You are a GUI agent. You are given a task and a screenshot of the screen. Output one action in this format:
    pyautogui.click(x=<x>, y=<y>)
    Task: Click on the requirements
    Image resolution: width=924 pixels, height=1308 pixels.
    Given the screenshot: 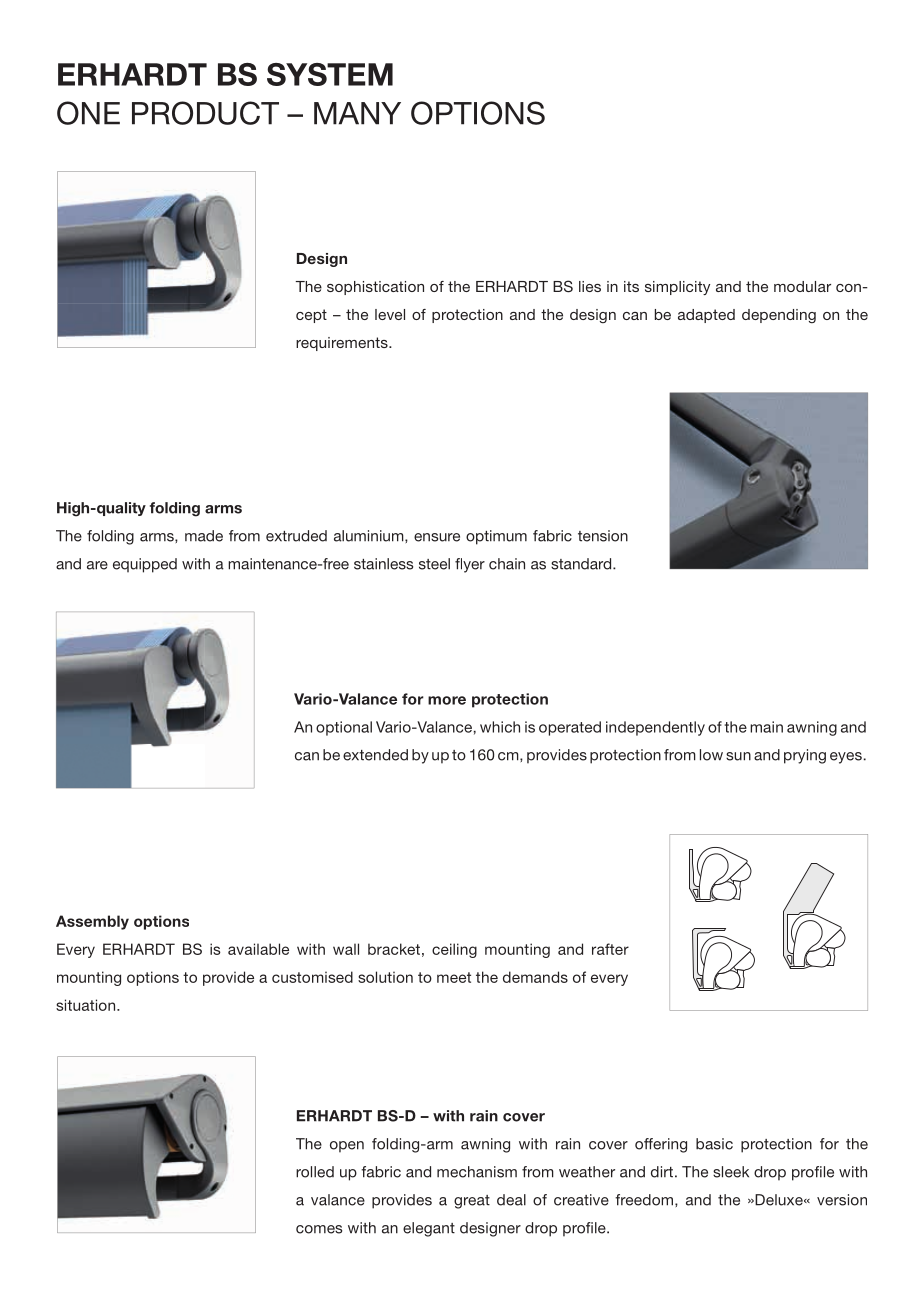 What is the action you would take?
    pyautogui.click(x=343, y=344)
